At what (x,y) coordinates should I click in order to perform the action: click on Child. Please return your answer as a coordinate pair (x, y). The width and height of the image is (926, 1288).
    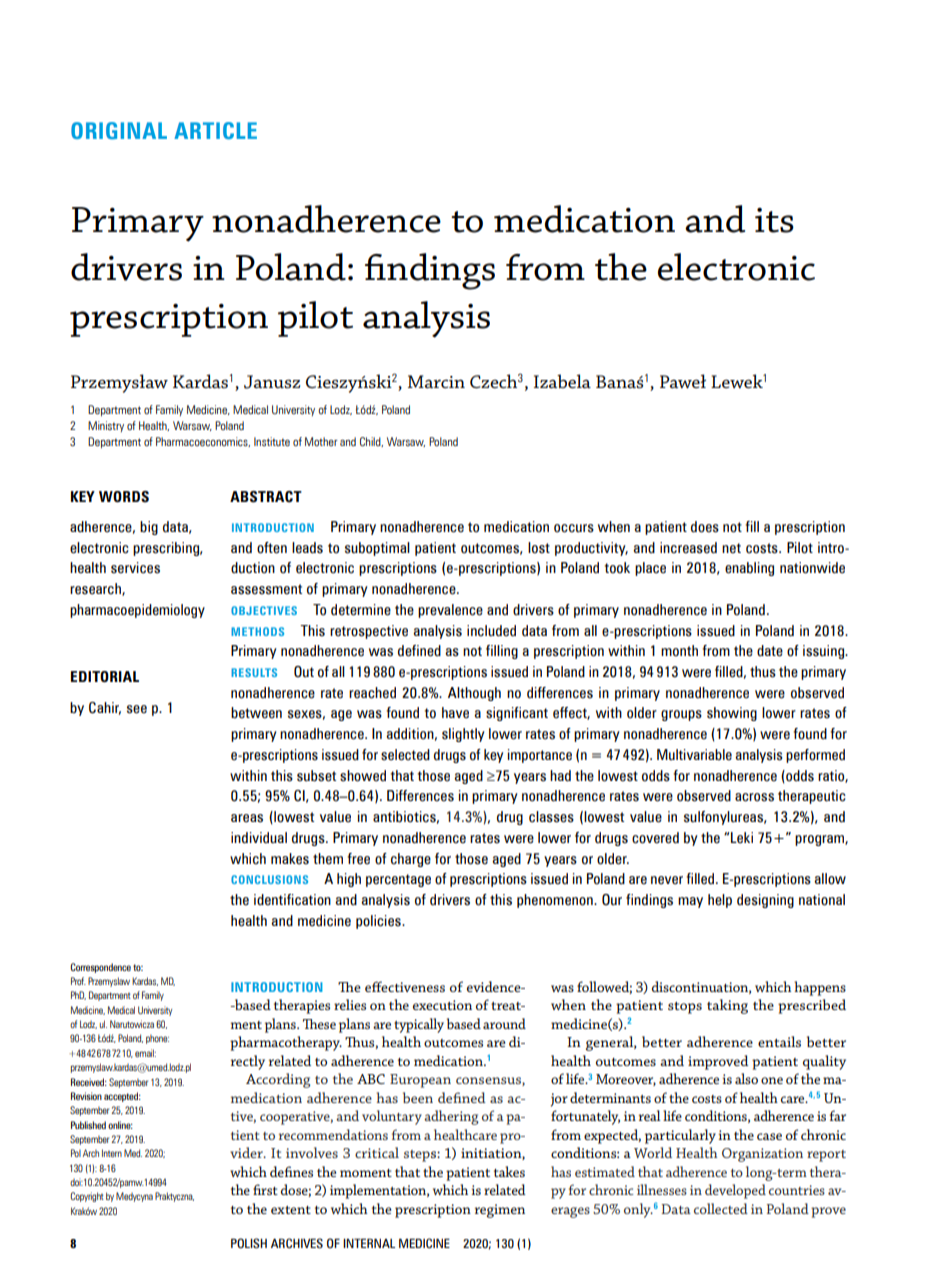
    Looking at the image, I should click on (371, 442).
